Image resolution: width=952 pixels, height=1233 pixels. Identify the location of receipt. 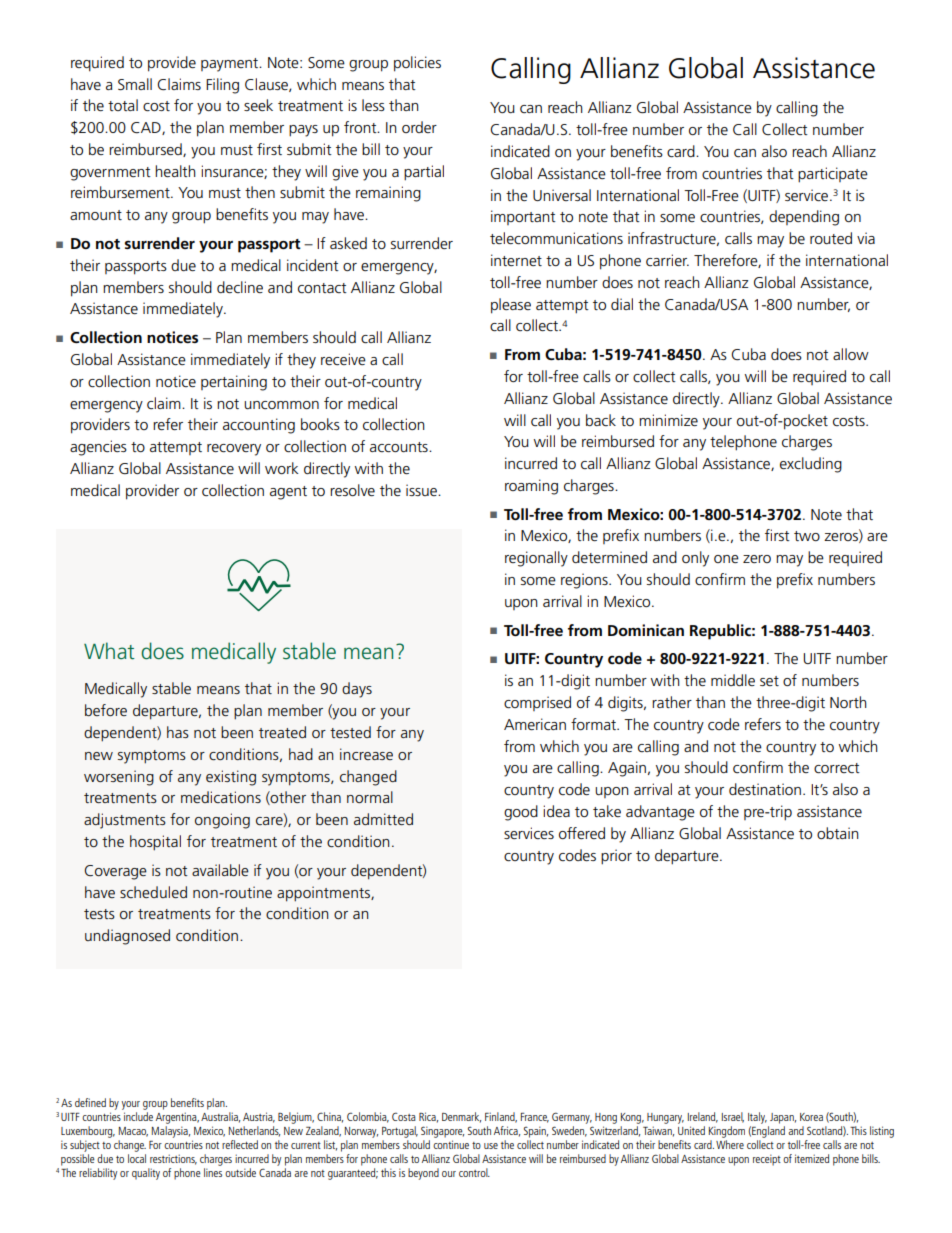
(767, 1160).
